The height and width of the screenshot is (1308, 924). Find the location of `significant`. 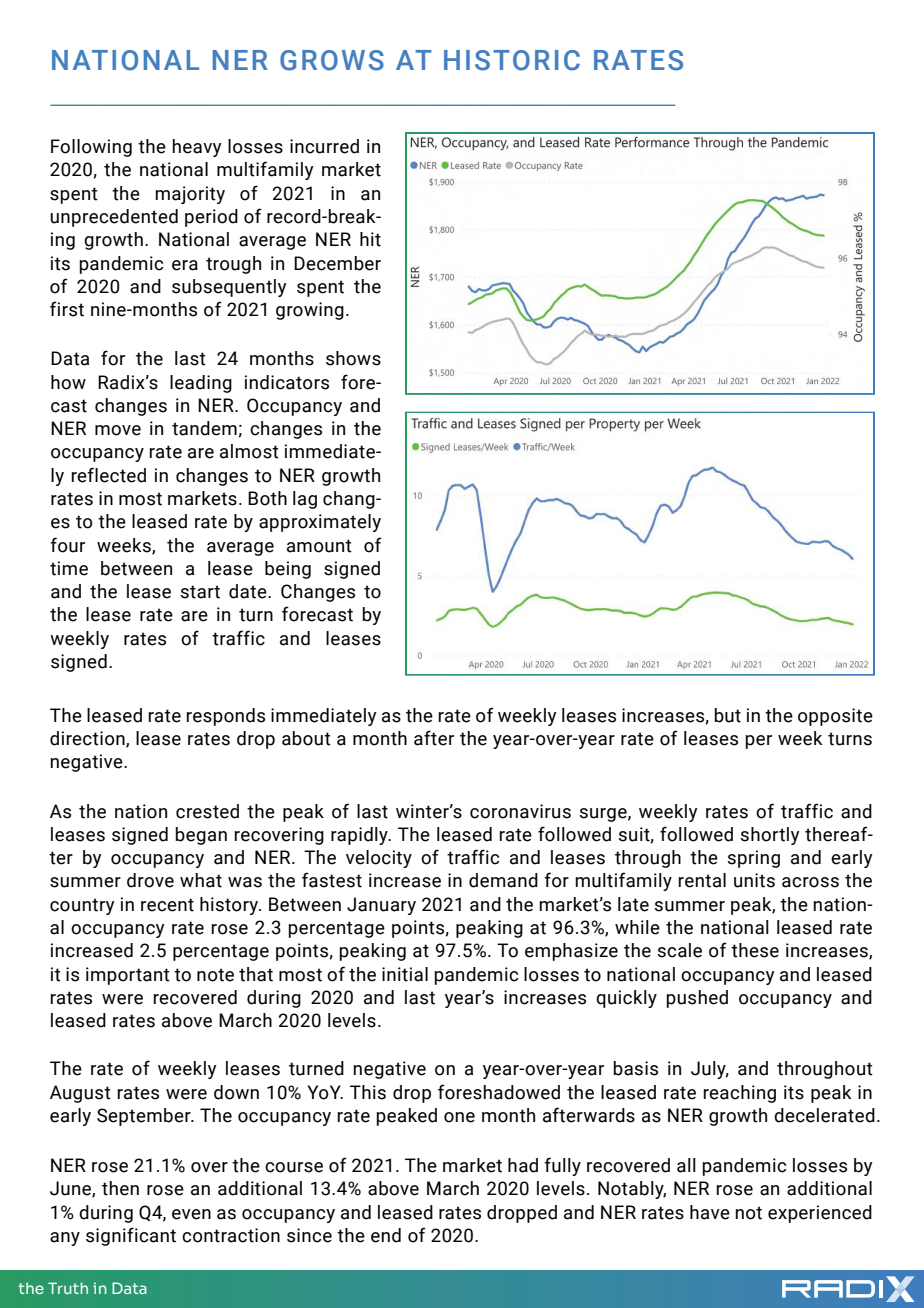

significant is located at coordinates (131, 1236).
